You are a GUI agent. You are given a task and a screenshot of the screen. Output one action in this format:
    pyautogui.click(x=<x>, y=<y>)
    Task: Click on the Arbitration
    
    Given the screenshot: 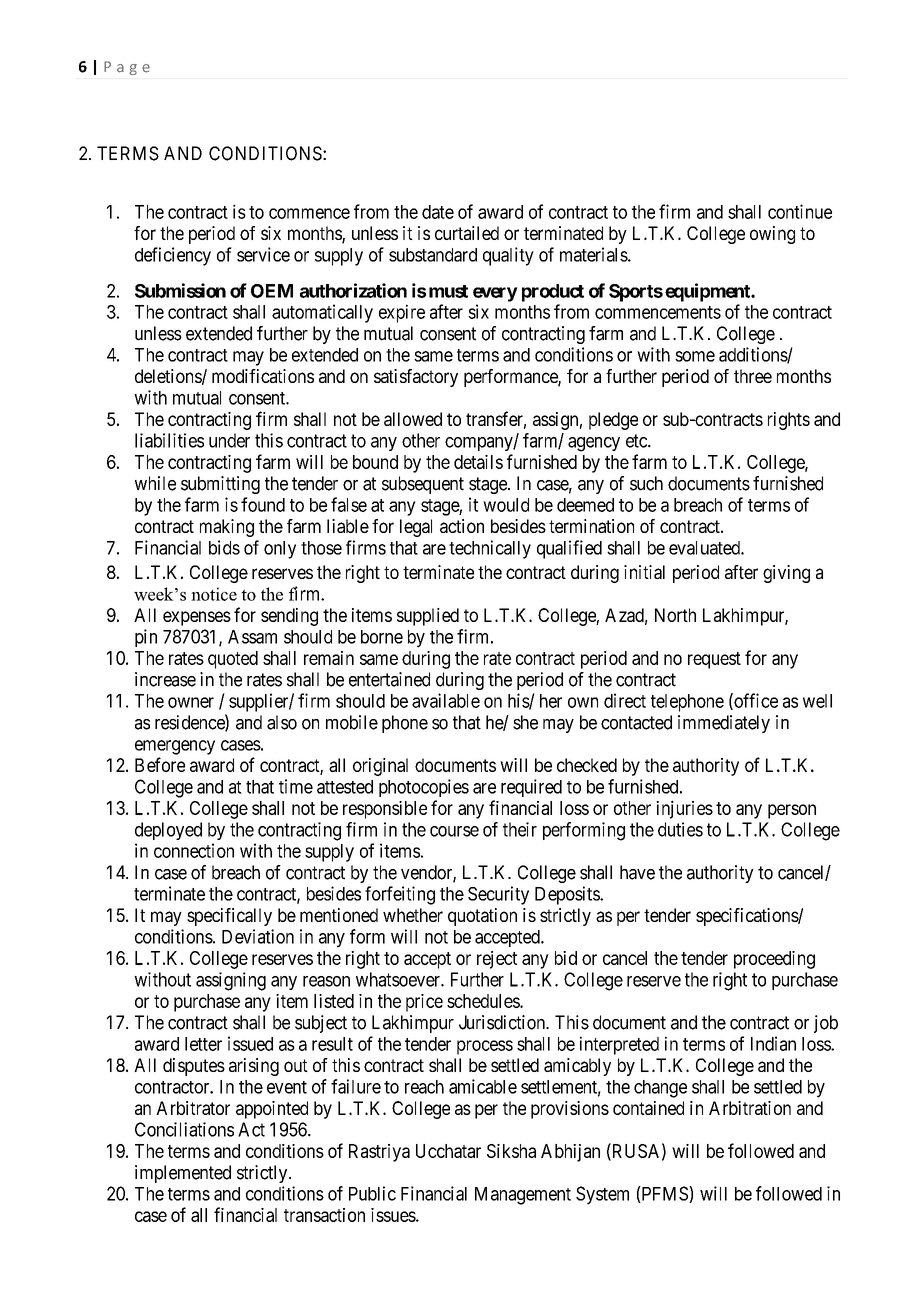 What is the action you would take?
    pyautogui.click(x=750, y=1108)
